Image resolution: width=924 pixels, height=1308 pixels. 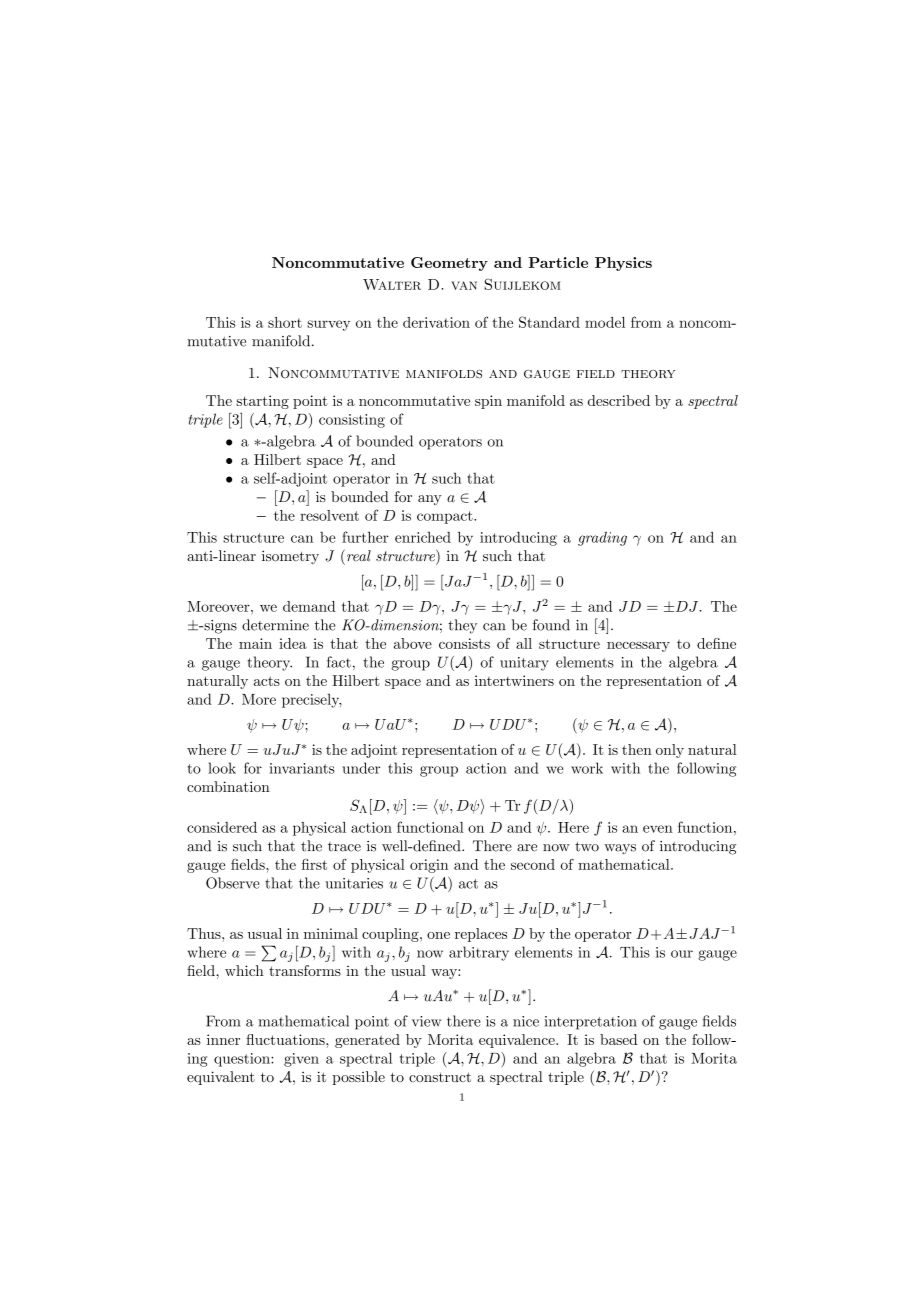 What do you see at coordinates (464, 285) in the document?
I see `van` at bounding box center [464, 285].
